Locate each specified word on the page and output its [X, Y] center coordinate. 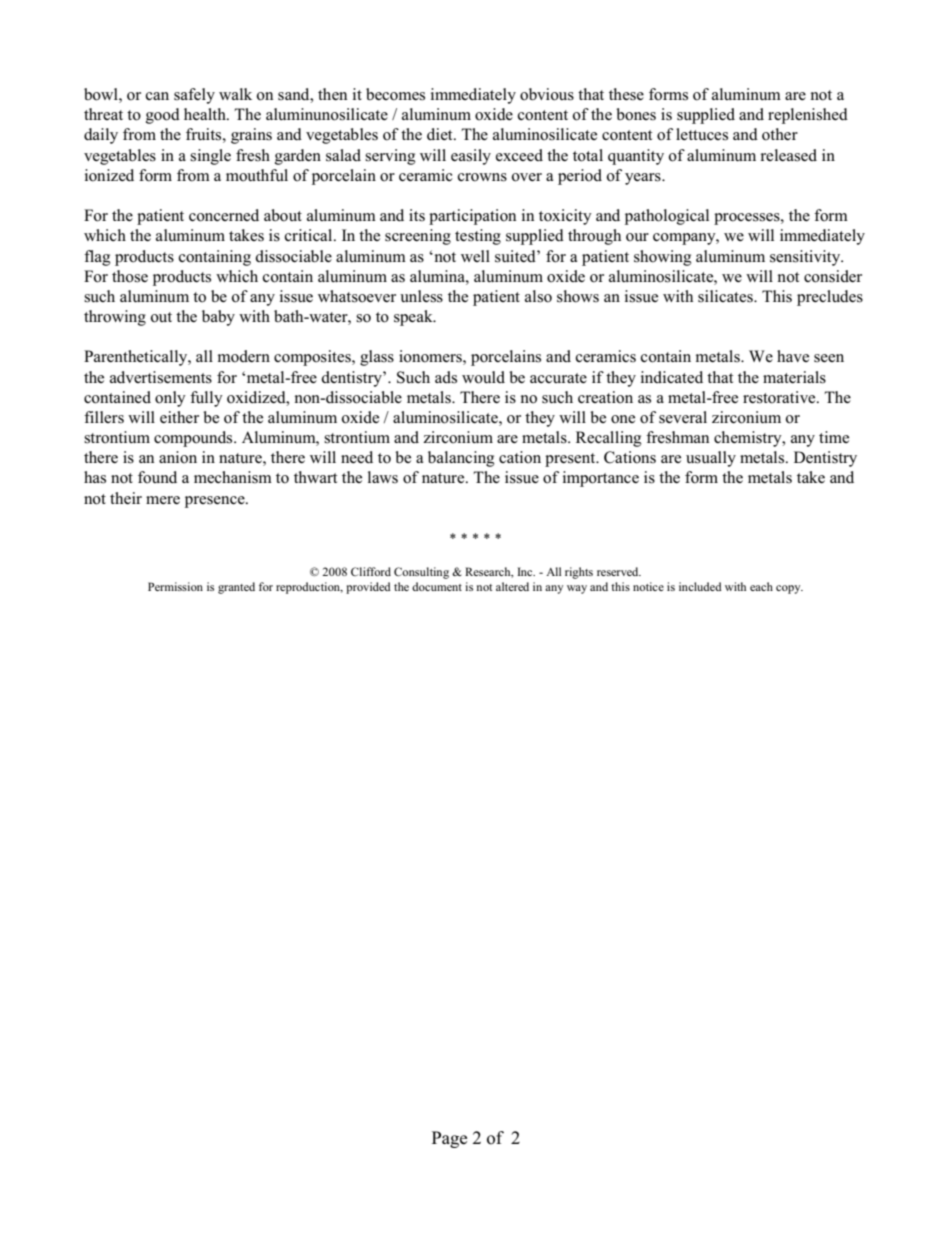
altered [512, 586]
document [437, 586]
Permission [175, 586]
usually [711, 459]
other [780, 134]
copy [789, 589]
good [163, 116]
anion [178, 457]
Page [449, 1139]
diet [441, 134]
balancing [461, 459]
